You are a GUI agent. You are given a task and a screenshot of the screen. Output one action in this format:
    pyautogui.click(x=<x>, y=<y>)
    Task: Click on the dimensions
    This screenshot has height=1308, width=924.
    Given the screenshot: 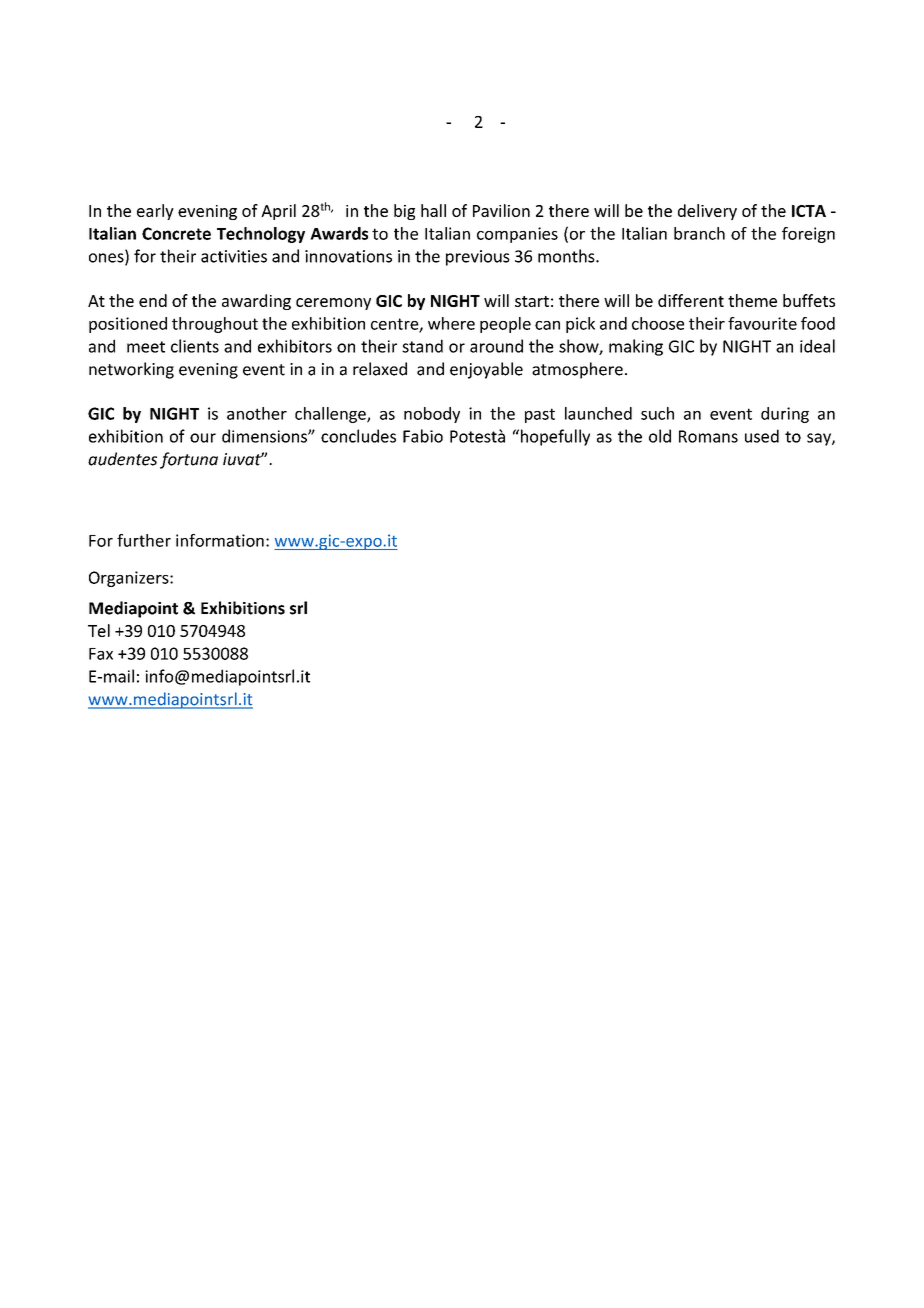 What is the action you would take?
    pyautogui.click(x=265, y=436)
